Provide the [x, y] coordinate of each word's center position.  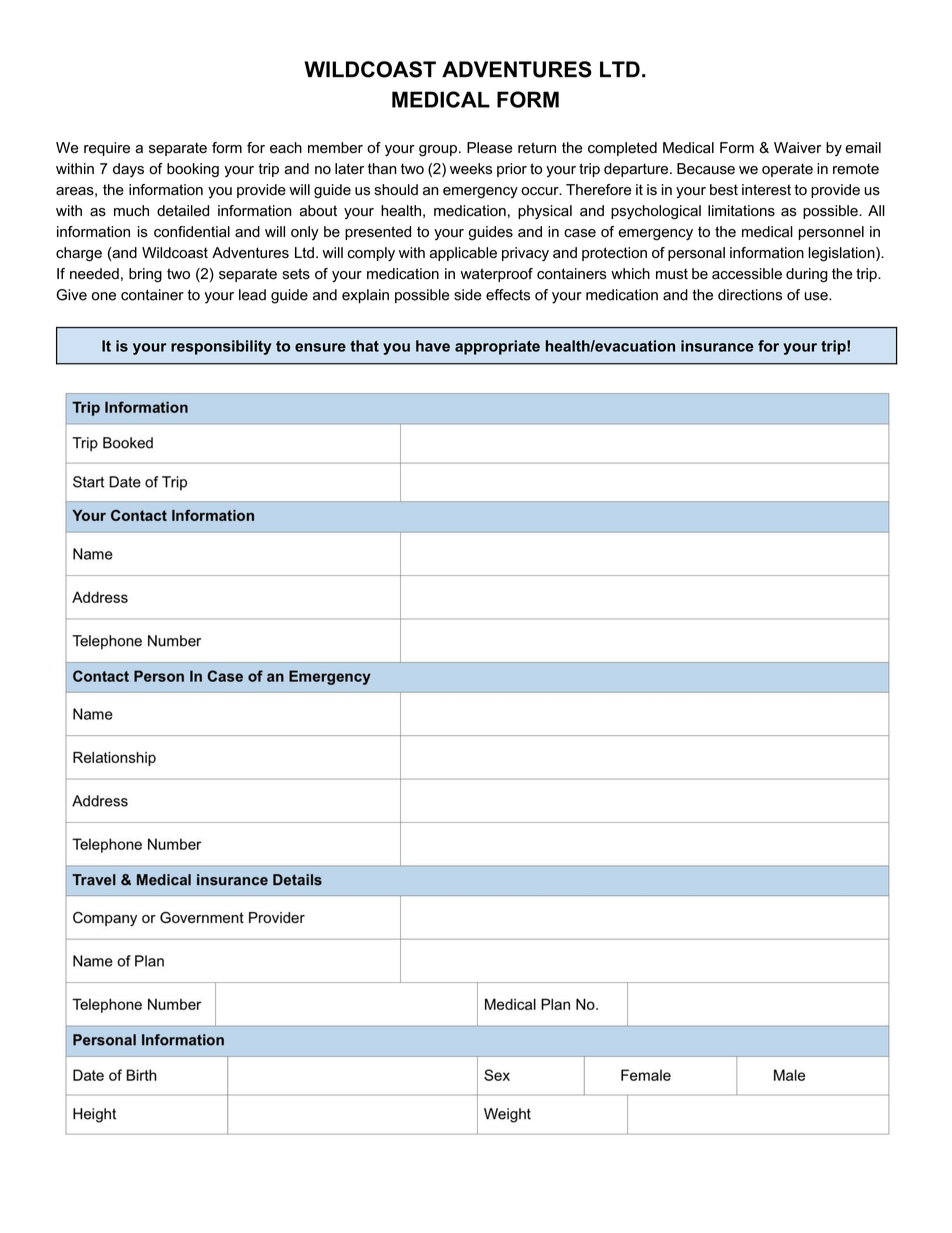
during [807, 275]
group [438, 151]
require [107, 149]
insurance [717, 346]
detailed [183, 211]
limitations [741, 211]
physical [545, 212]
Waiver [798, 148]
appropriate [497, 347]
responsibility [221, 347]
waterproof [497, 275]
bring [145, 275]
